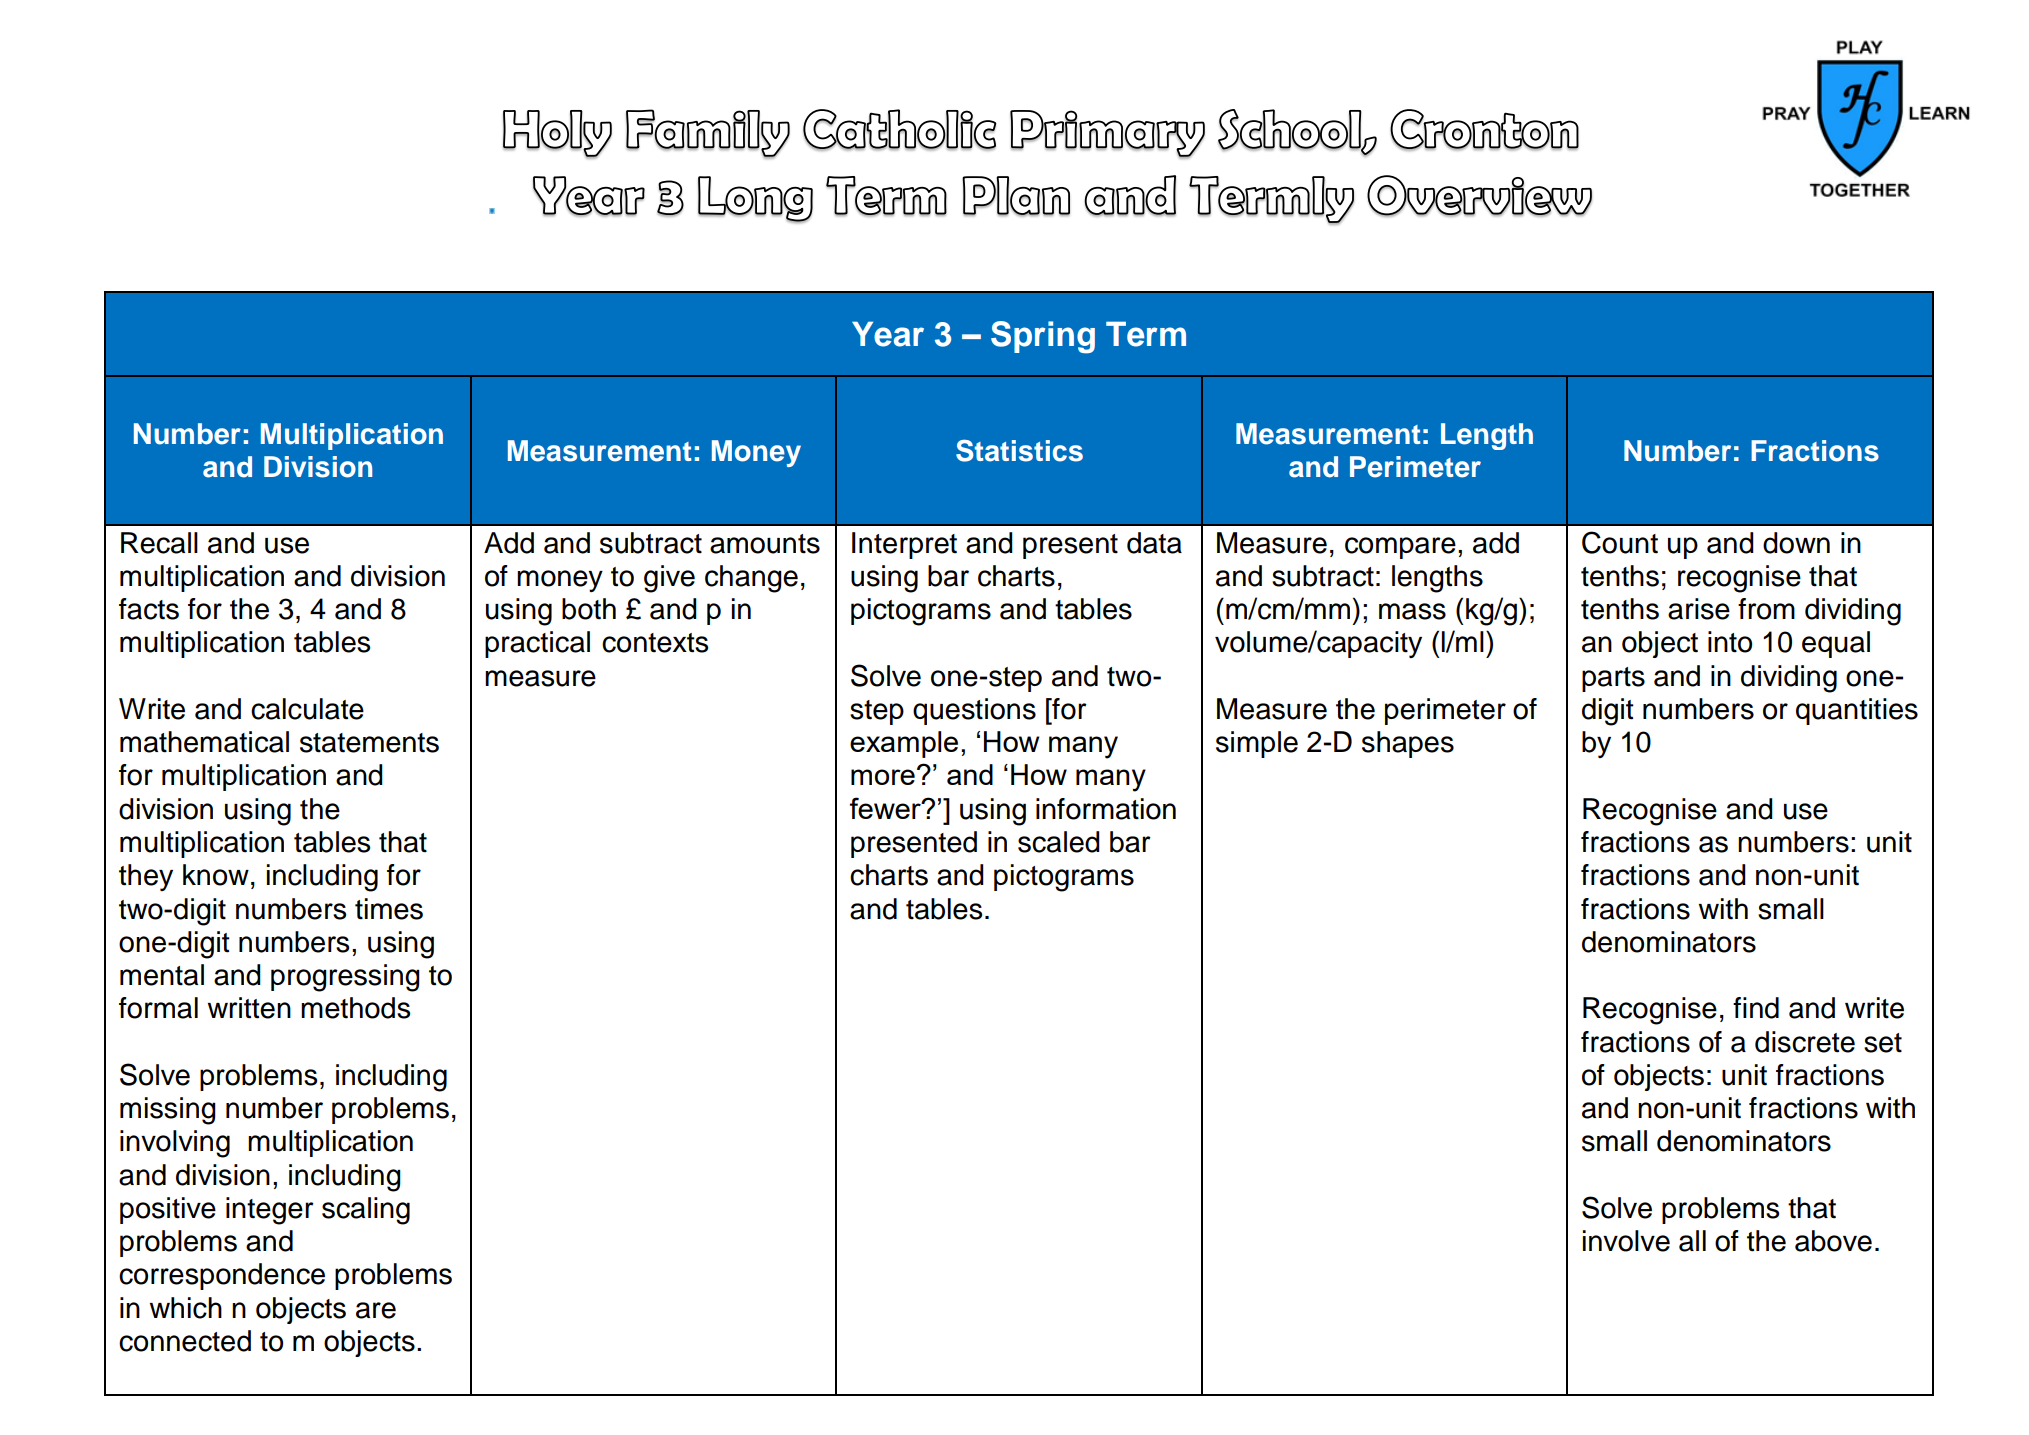 This screenshot has width=2029, height=1435. Describe the element at coordinates (1043, 337) in the screenshot. I see `Spring` at that location.
